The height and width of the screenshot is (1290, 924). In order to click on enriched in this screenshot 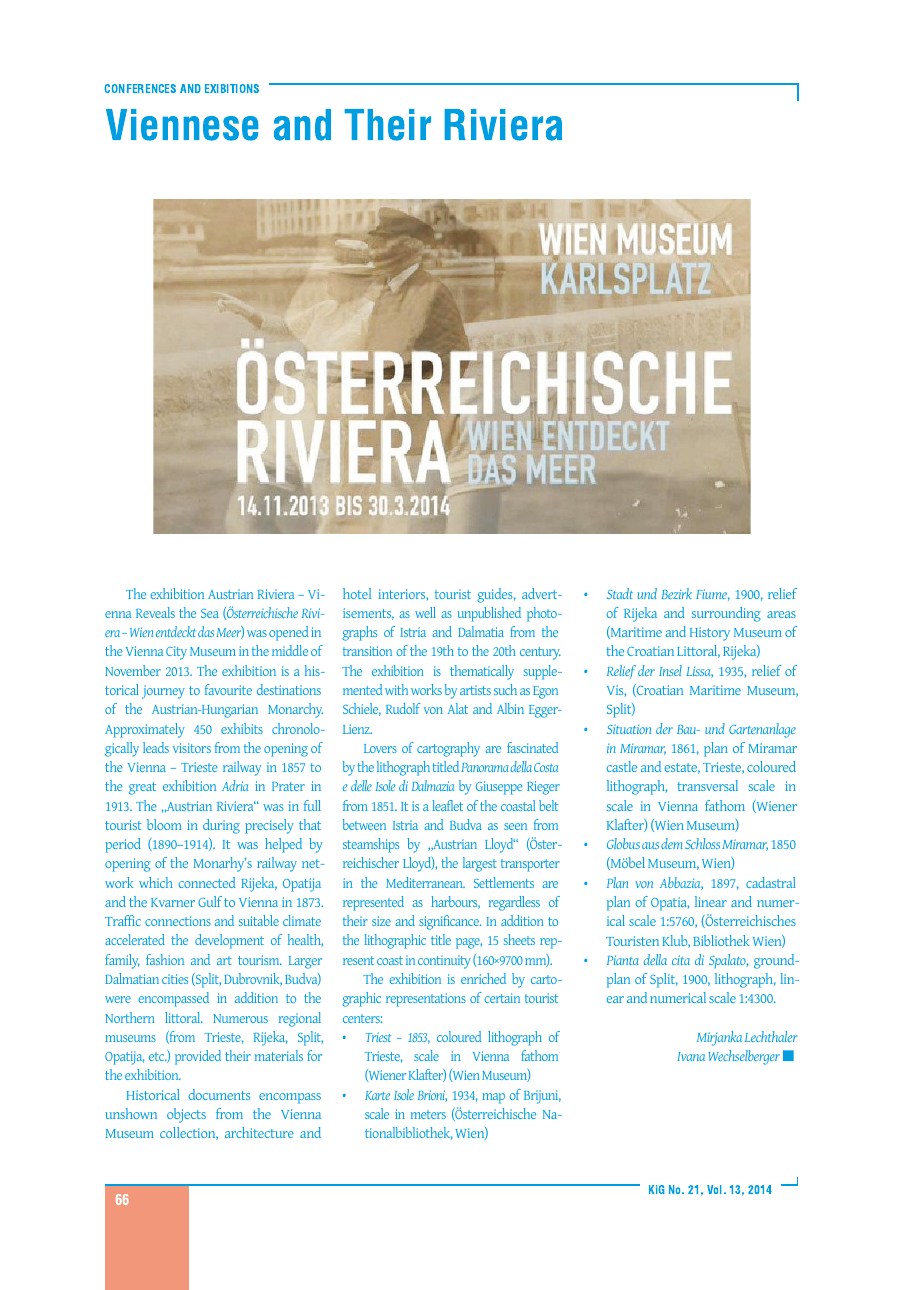, I will do `click(483, 978)`.
